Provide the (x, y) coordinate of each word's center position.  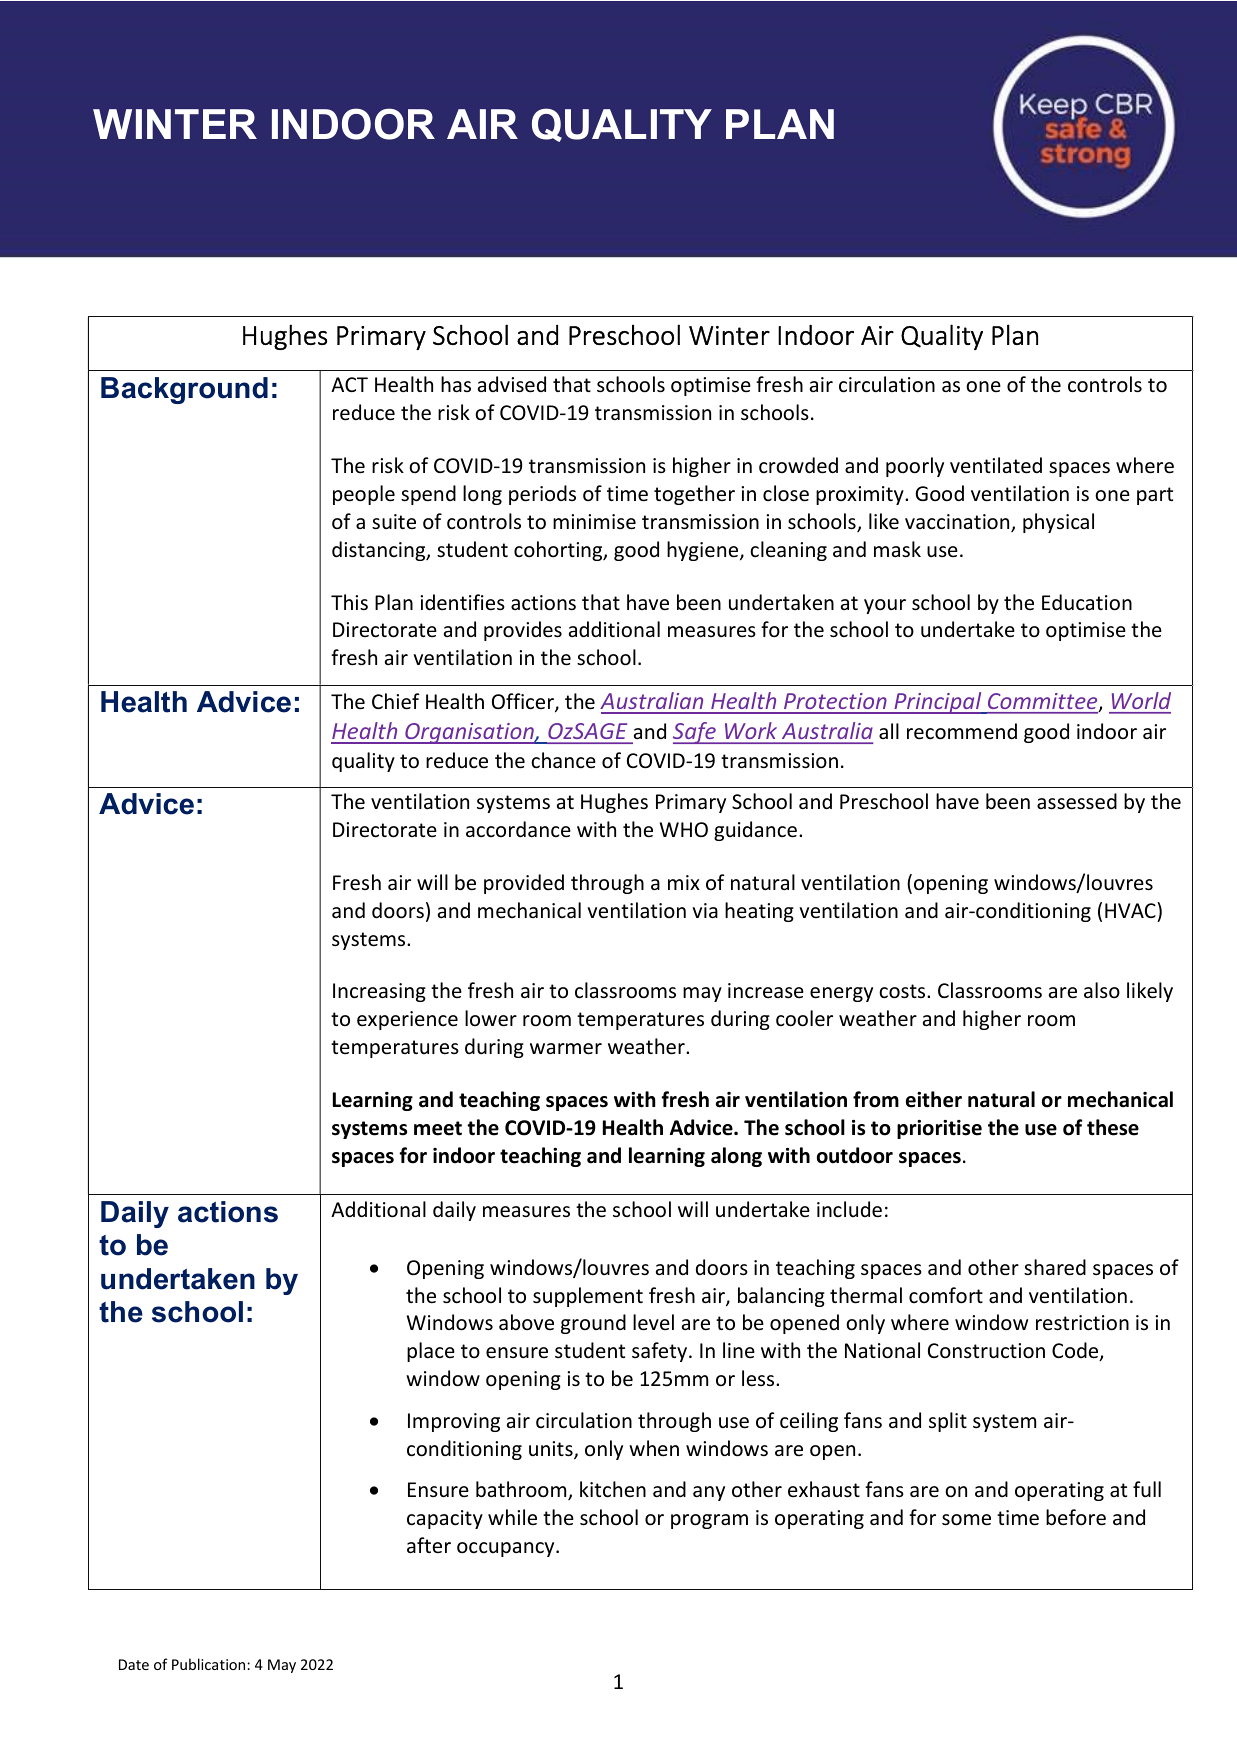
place (431, 1352)
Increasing (379, 992)
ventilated (996, 465)
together (694, 495)
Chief (396, 701)
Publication (210, 1664)
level (653, 1322)
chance (563, 760)
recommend (962, 731)
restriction (1082, 1323)
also (1102, 990)
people (364, 495)
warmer (566, 1049)
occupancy (507, 1549)
